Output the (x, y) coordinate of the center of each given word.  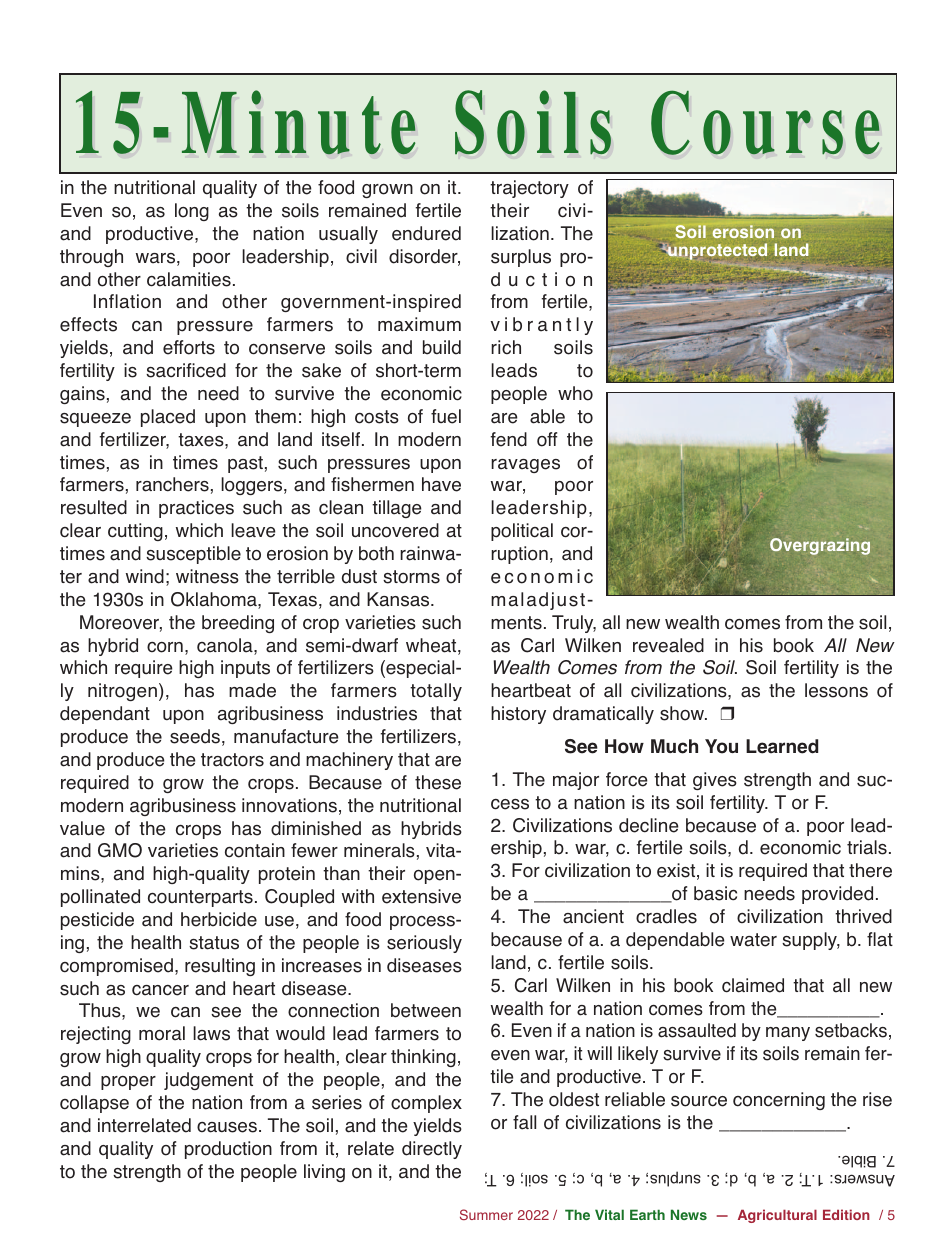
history (518, 715)
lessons (836, 690)
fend (508, 439)
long (192, 212)
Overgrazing (820, 546)
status (214, 943)
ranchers (172, 484)
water (753, 940)
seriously (424, 944)
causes (227, 1127)
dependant (105, 715)
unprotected (716, 251)
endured (426, 233)
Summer (486, 1214)
